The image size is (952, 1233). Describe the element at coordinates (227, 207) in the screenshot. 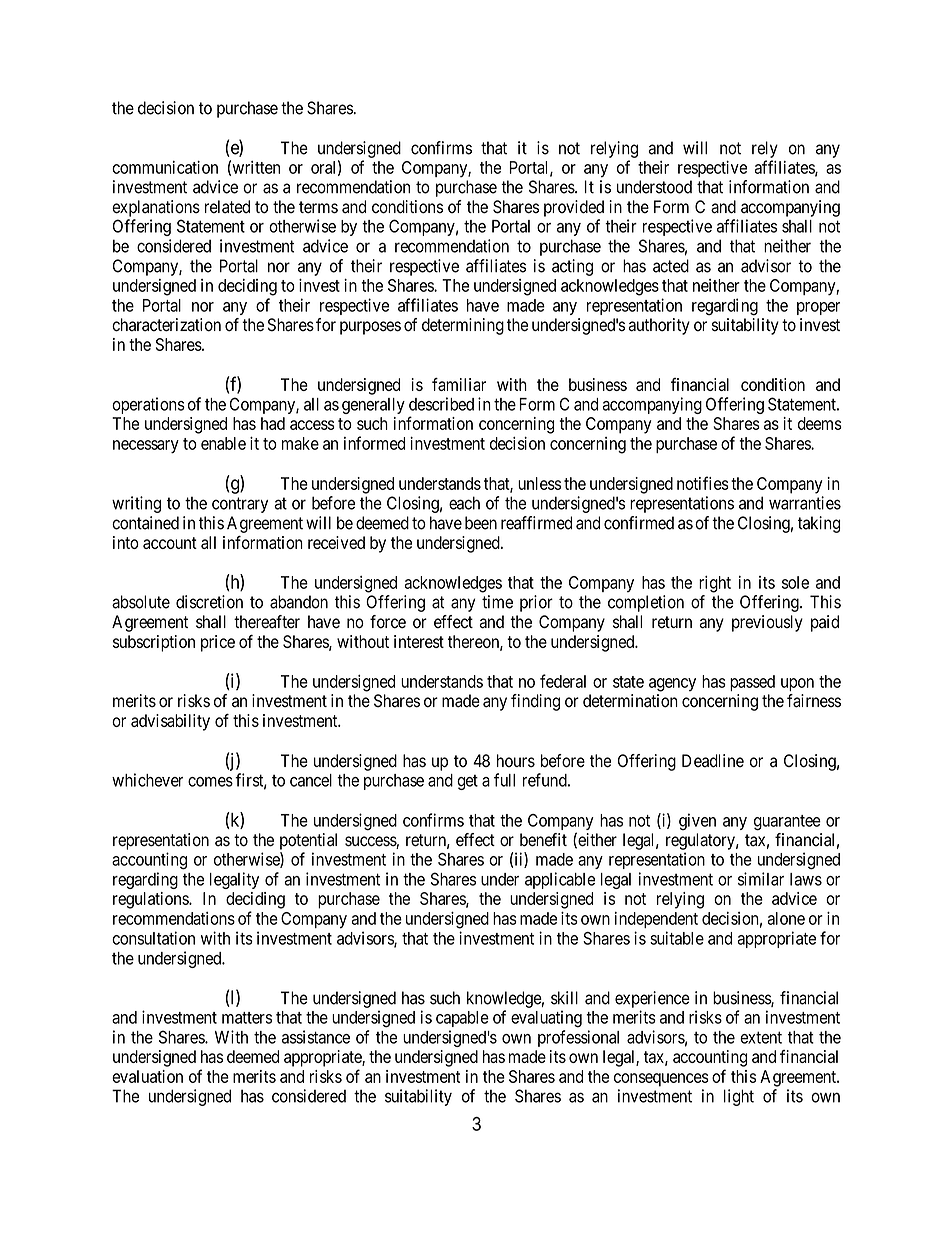

I see `related` at that location.
